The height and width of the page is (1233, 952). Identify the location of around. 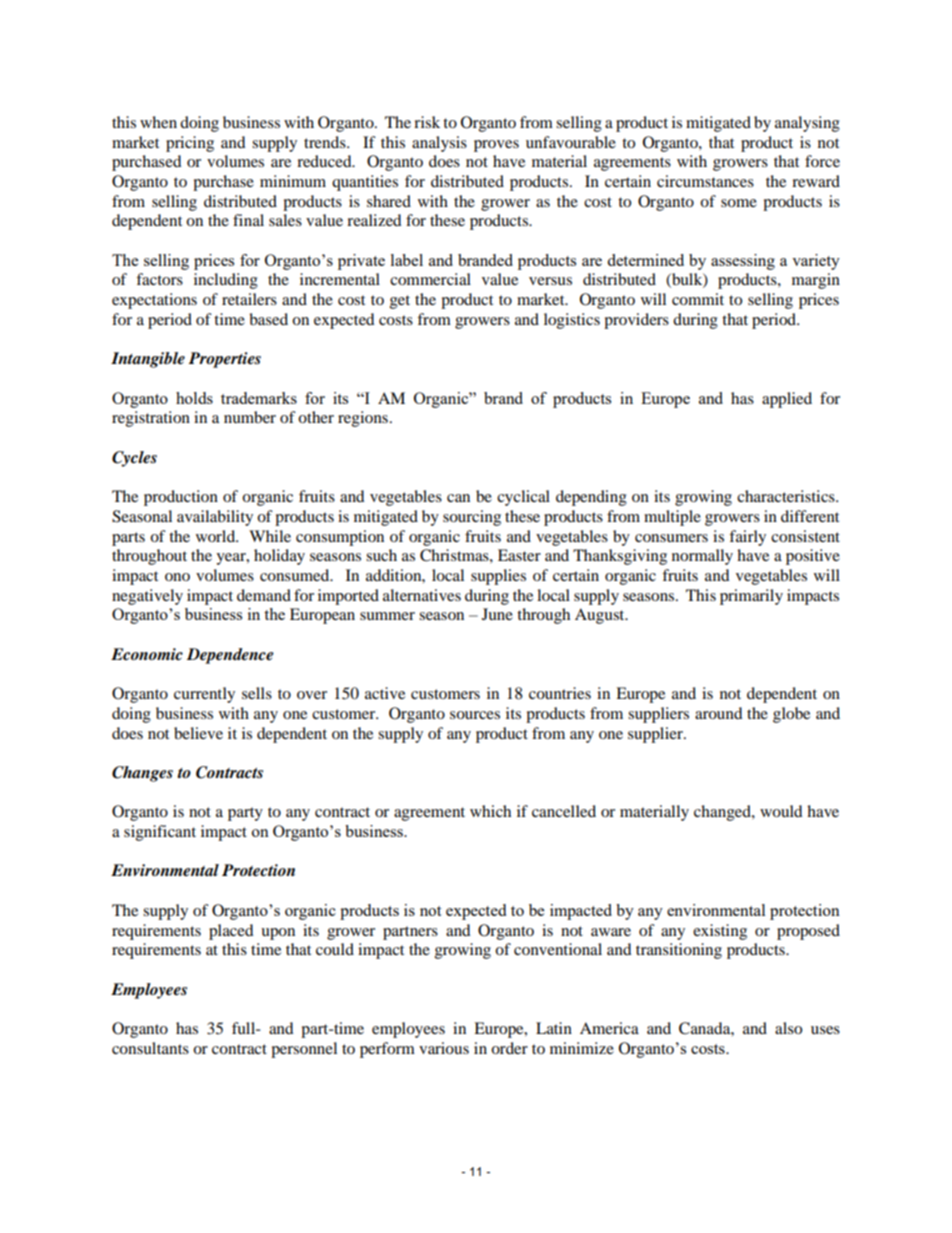
(719, 713).
